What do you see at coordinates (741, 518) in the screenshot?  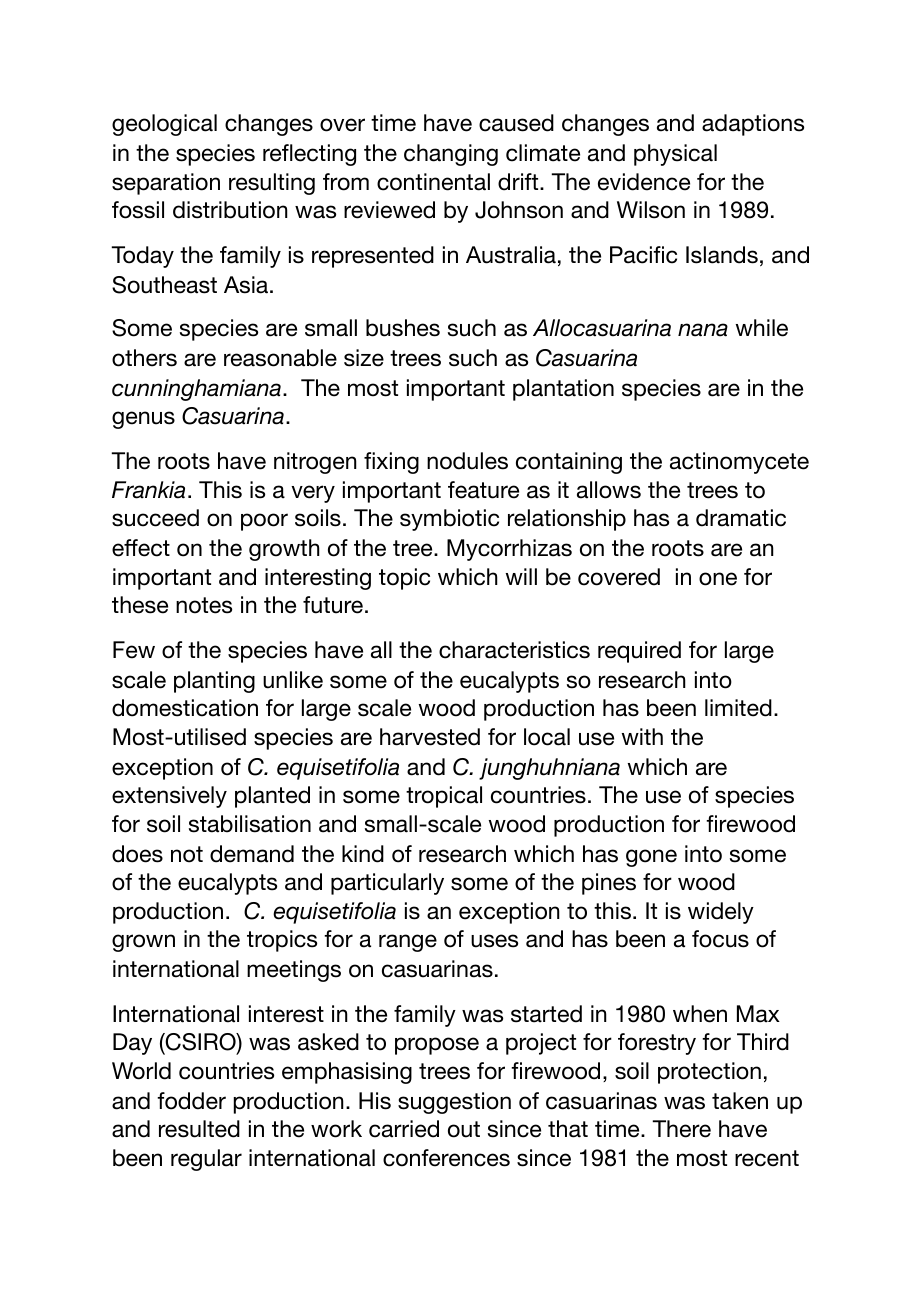 I see `dramatic` at bounding box center [741, 518].
